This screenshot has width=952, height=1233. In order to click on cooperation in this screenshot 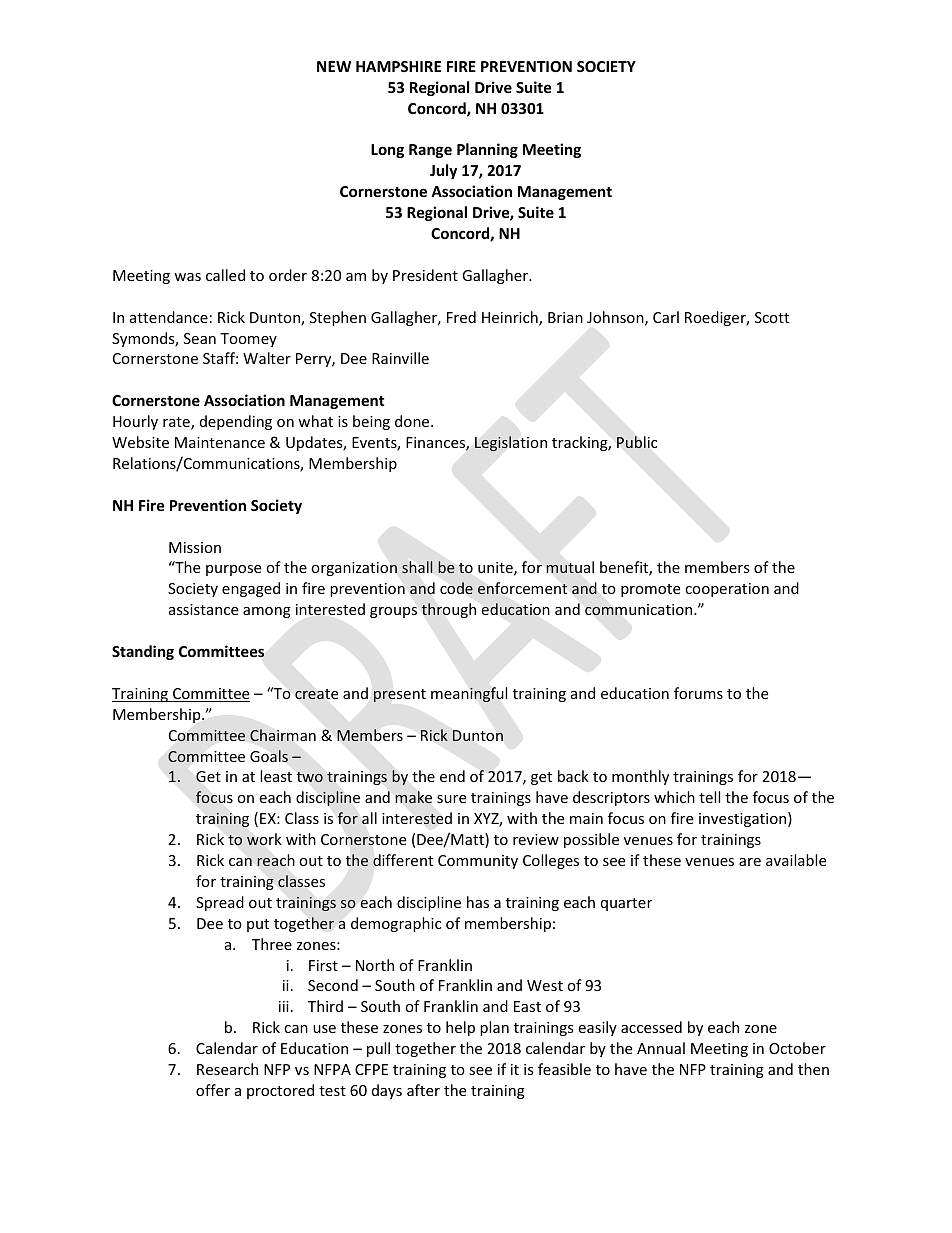, I will do `click(727, 590)`.
